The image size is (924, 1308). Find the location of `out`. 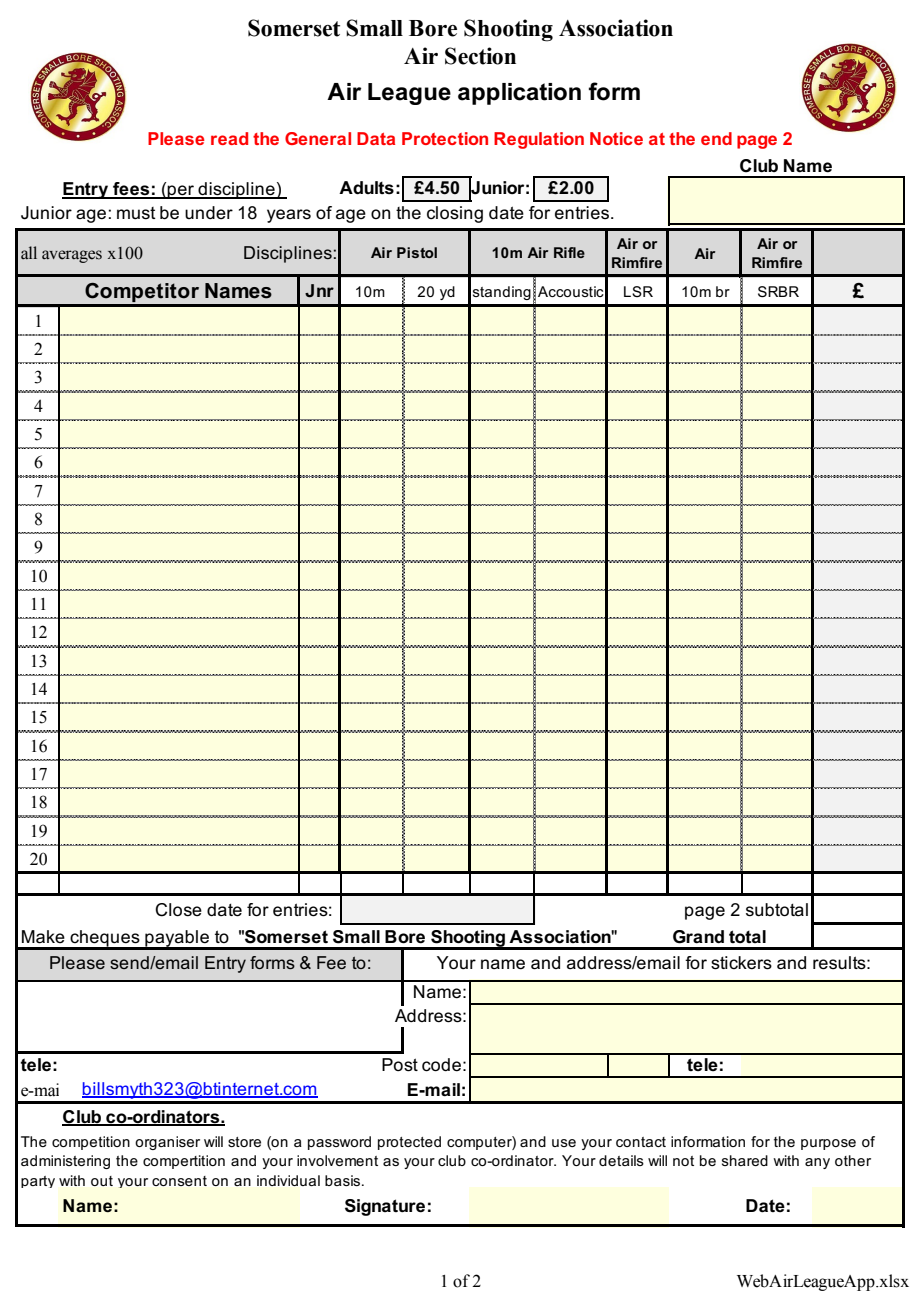

out is located at coordinates (102, 1181).
